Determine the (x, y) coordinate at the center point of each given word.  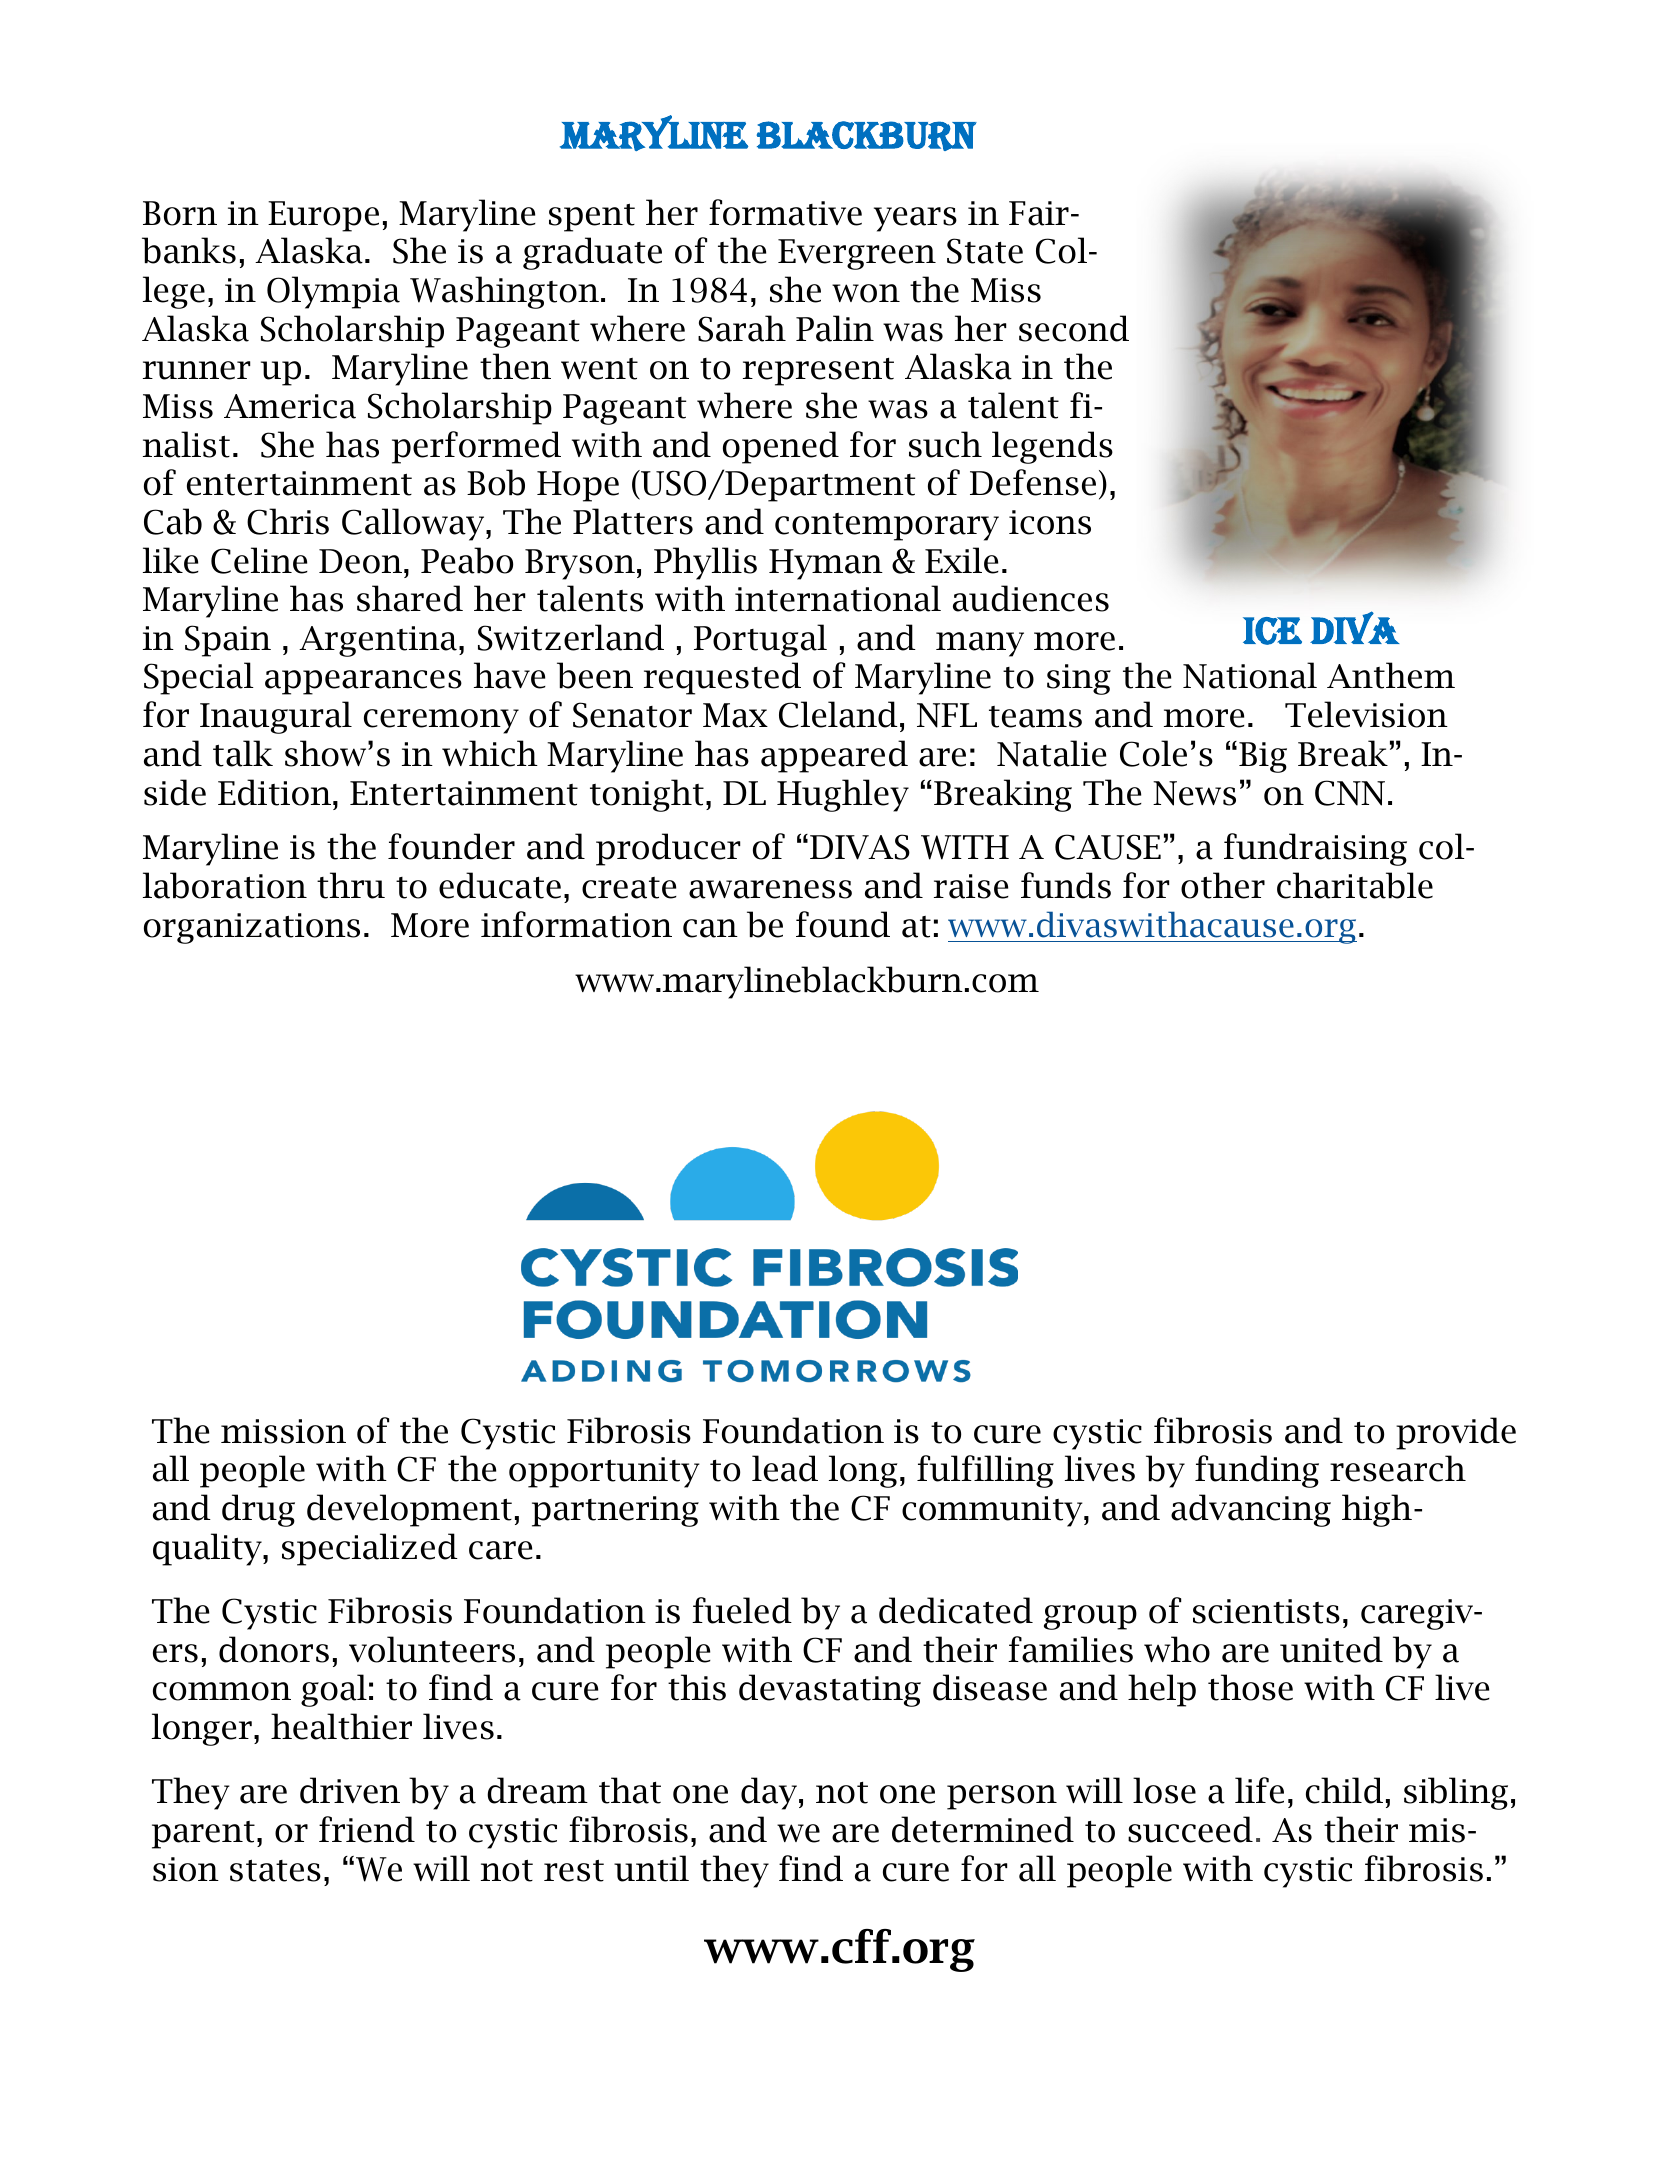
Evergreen (857, 254)
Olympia (333, 292)
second (1074, 328)
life (1259, 1790)
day (769, 1793)
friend (367, 1829)
